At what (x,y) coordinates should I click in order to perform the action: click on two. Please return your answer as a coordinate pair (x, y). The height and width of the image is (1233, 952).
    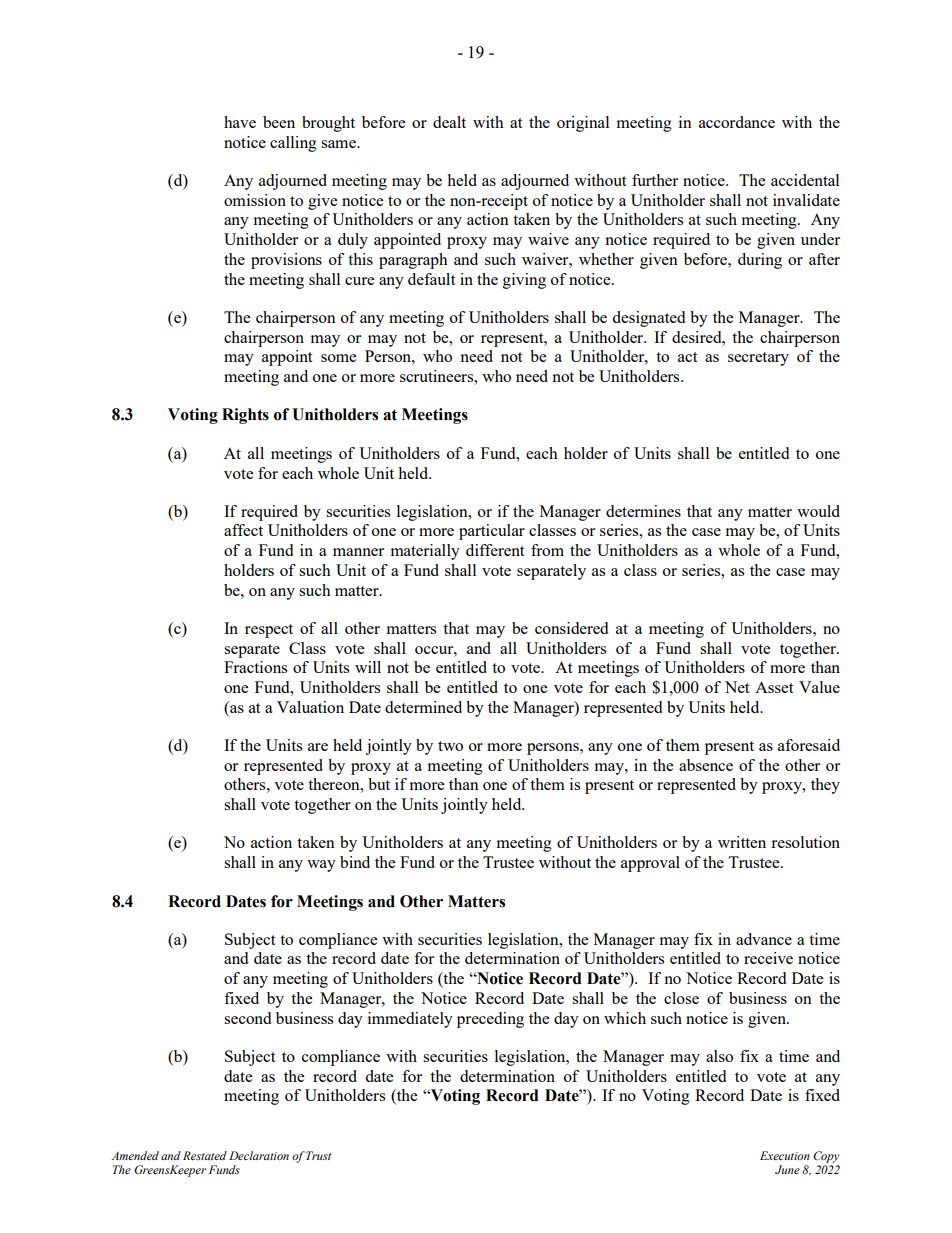
    Looking at the image, I should click on (450, 746).
